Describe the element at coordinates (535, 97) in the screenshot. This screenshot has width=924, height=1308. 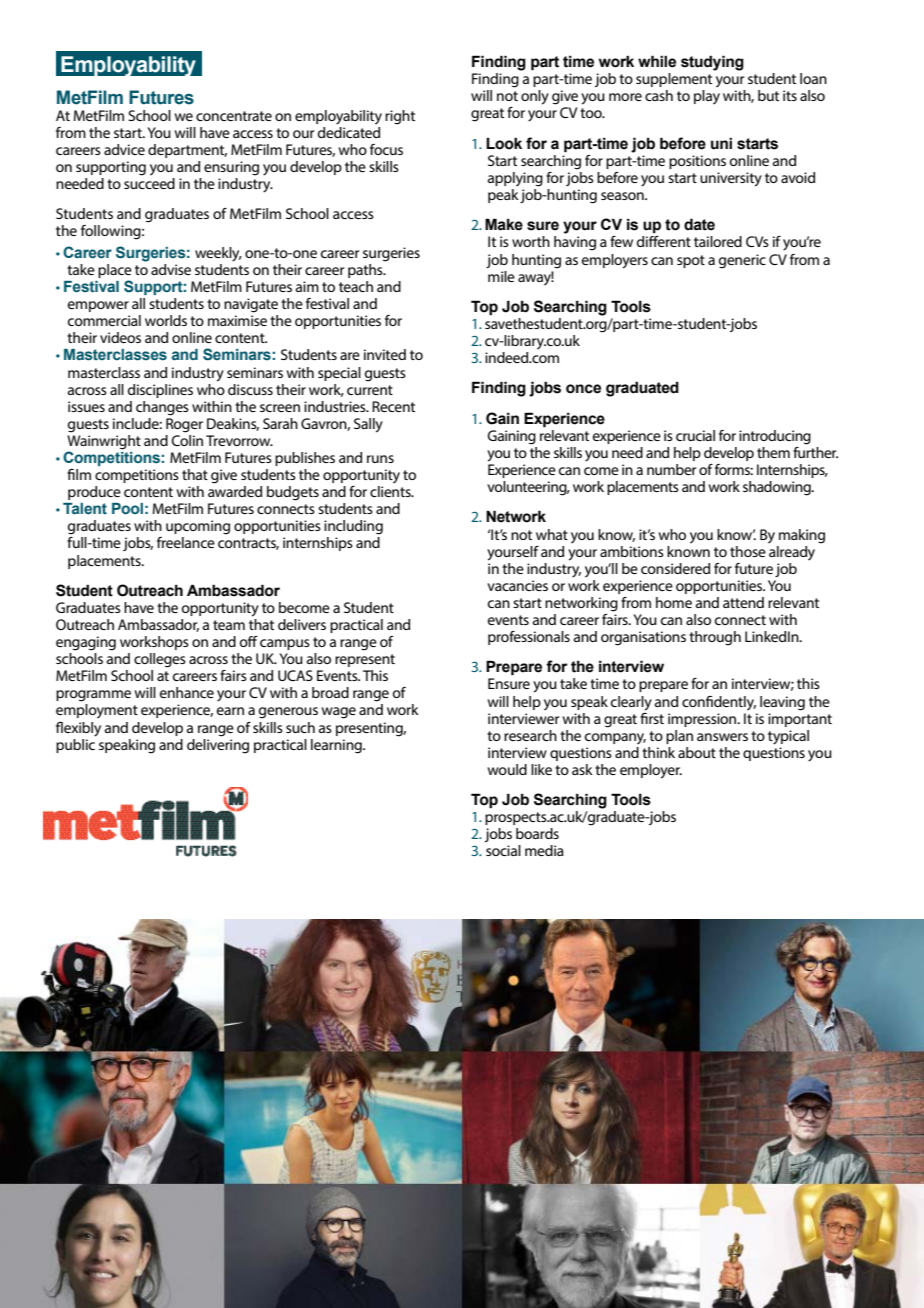
I see `only` at that location.
